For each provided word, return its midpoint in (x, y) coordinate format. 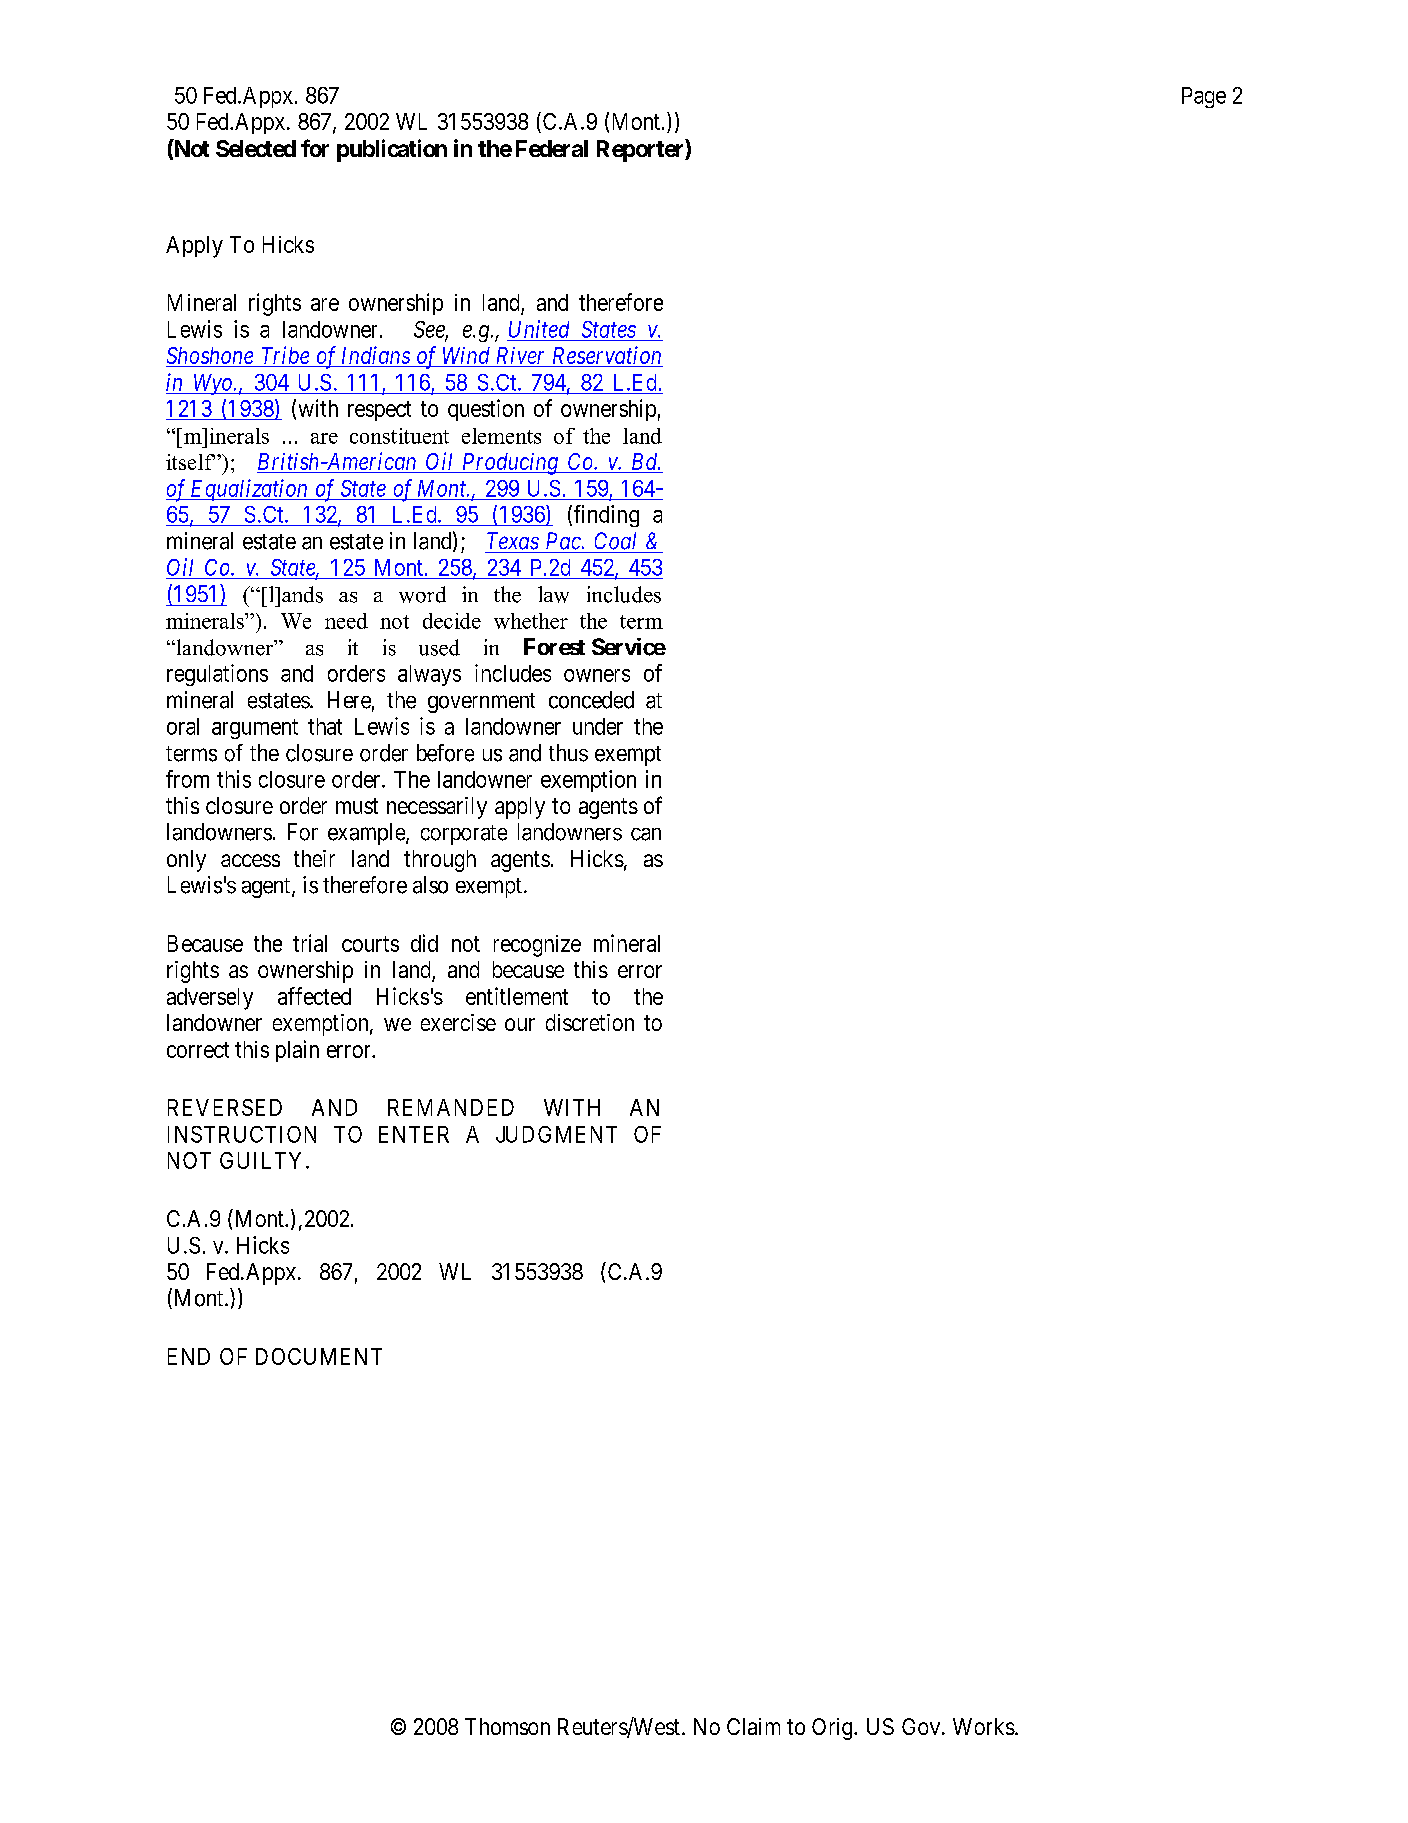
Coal (615, 541)
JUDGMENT (556, 1134)
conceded (591, 700)
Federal (552, 148)
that (325, 726)
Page (1204, 97)
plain (297, 1051)
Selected (256, 148)
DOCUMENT (319, 1356)
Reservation (606, 356)
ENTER (414, 1134)
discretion (590, 1022)
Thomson (507, 1726)
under (598, 726)
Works (984, 1726)
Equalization (249, 490)
